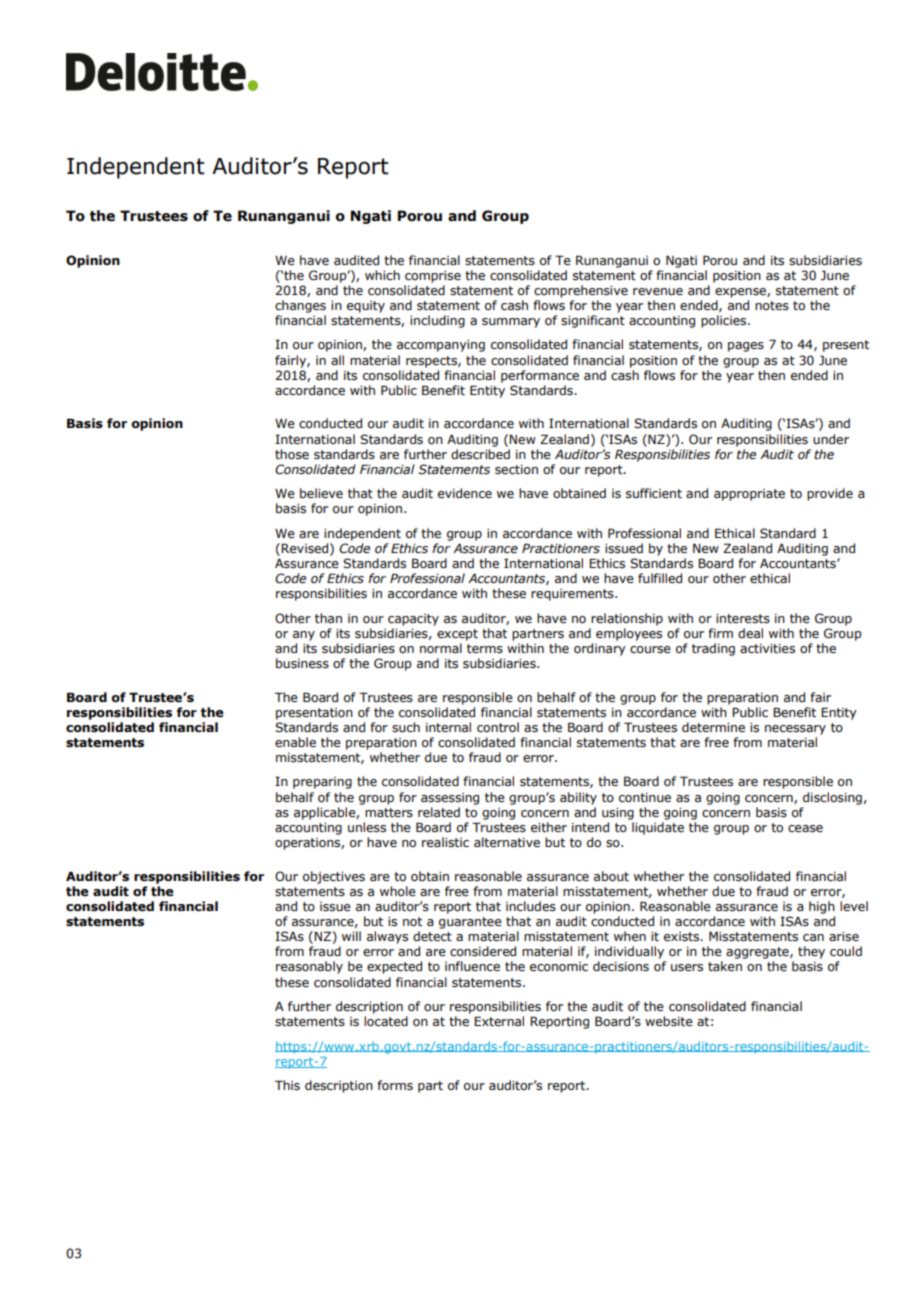  Describe the element at coordinates (669, 1021) in the screenshot. I see `website` at that location.
